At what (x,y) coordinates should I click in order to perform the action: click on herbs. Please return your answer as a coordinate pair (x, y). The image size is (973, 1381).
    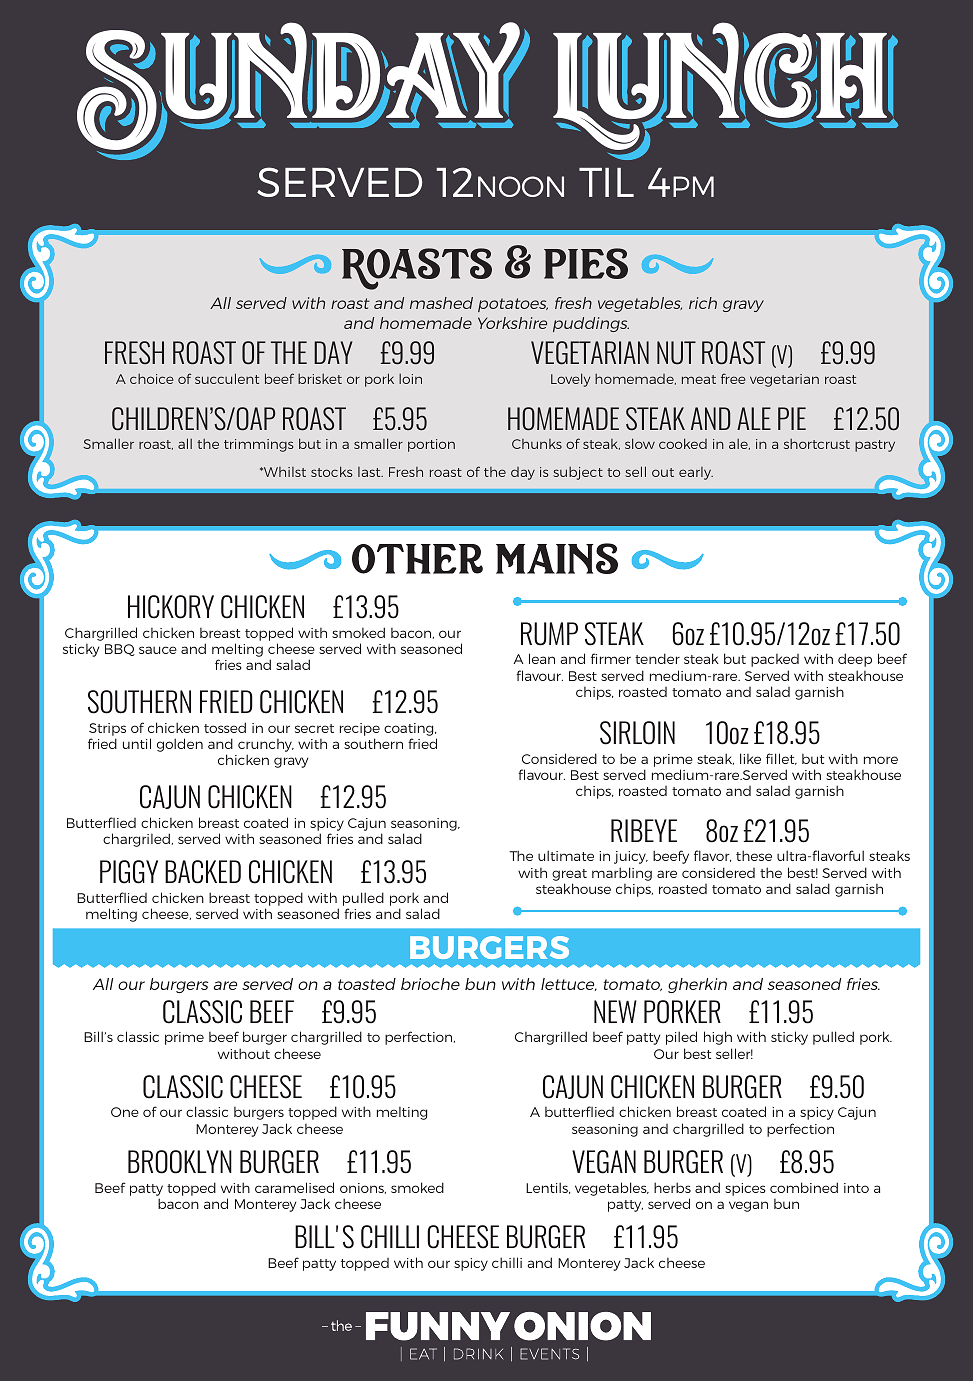
    Looking at the image, I should click on (672, 1187).
